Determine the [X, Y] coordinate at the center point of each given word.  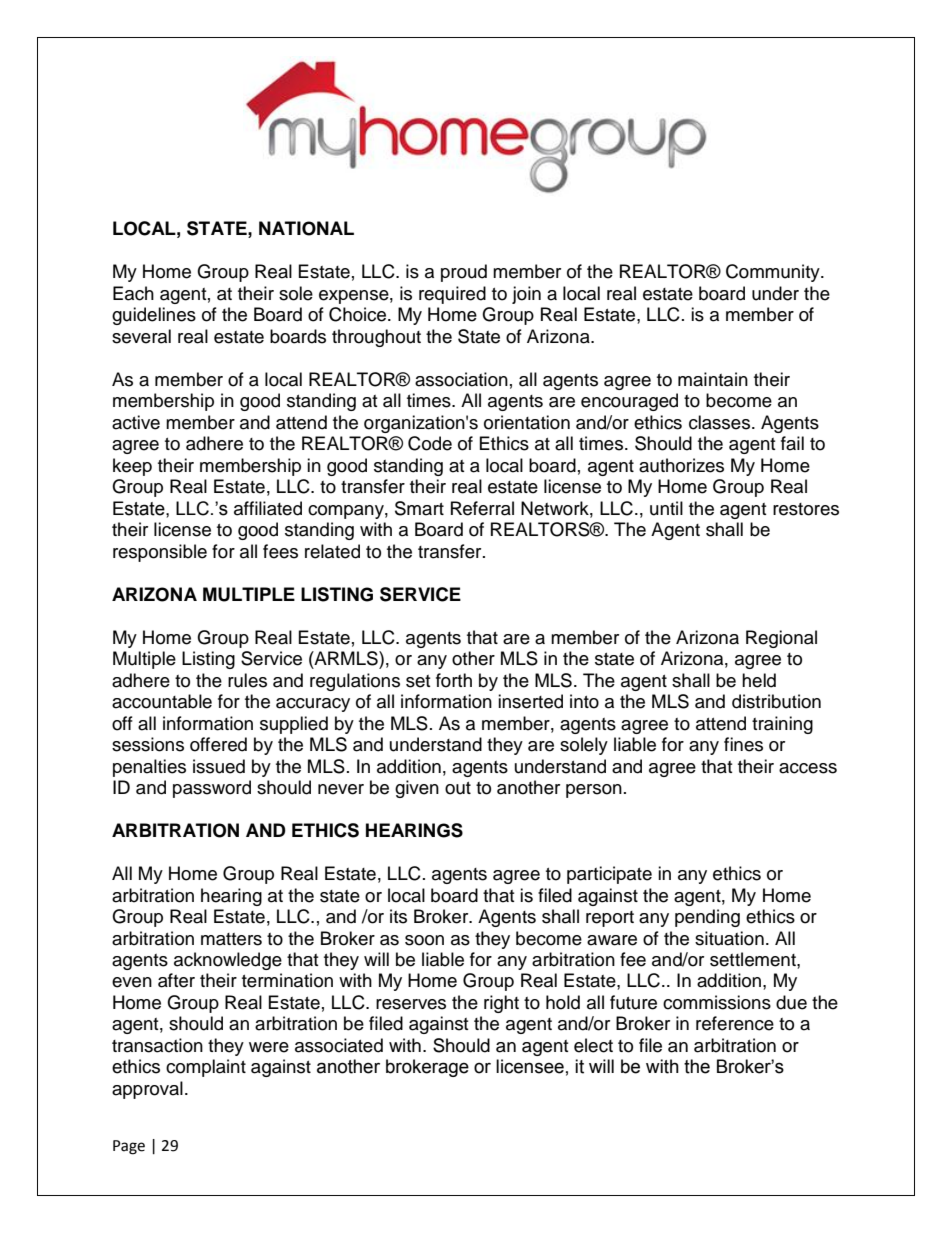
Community [774, 273]
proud [464, 273]
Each [133, 293]
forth [454, 680]
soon [424, 940]
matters [231, 939]
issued [219, 766]
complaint [206, 1068]
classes [721, 422]
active [136, 422]
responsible [160, 553]
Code [430, 443]
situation [729, 938]
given [417, 789]
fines [743, 744]
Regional [781, 639]
